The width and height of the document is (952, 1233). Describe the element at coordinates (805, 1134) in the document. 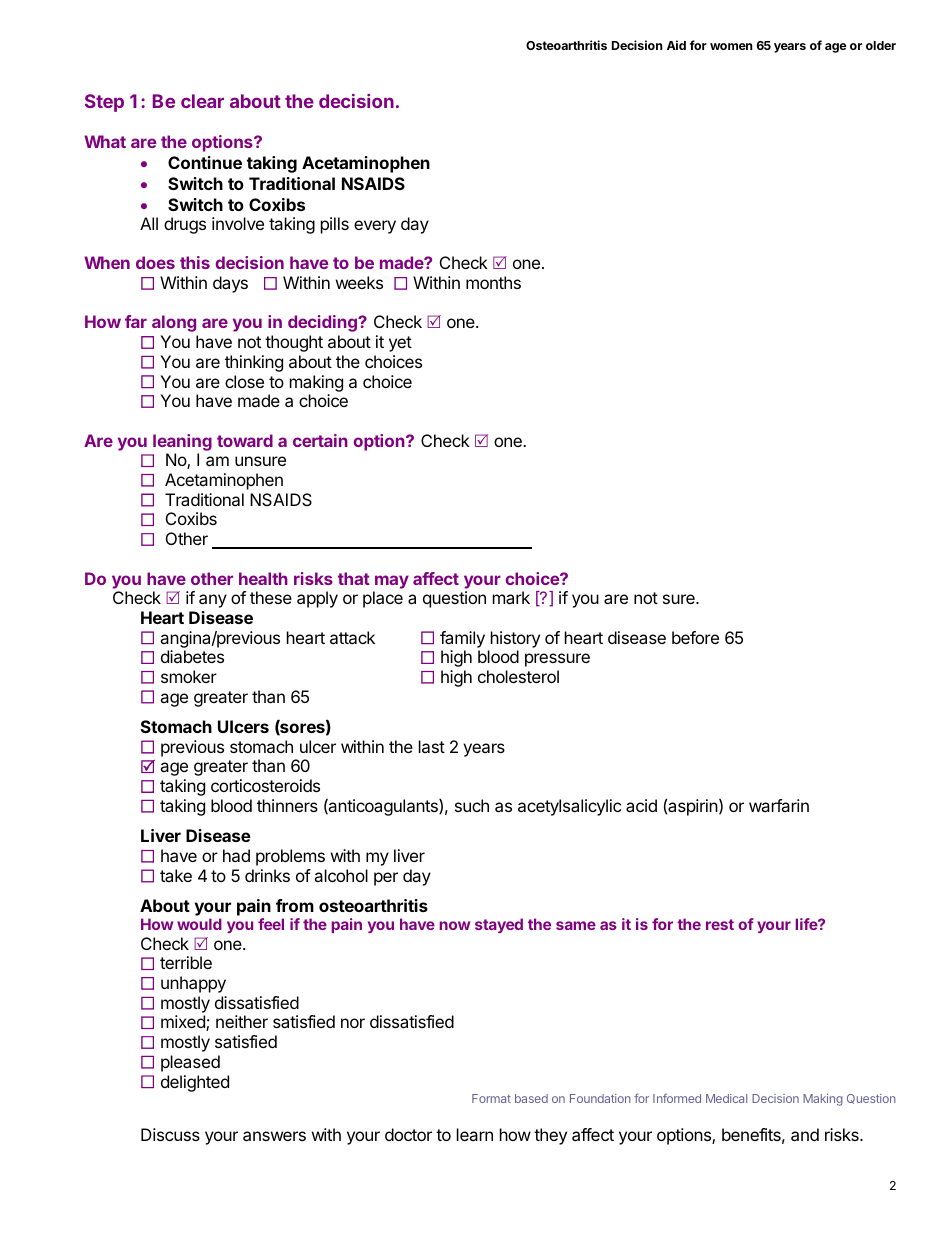

I see `and` at that location.
